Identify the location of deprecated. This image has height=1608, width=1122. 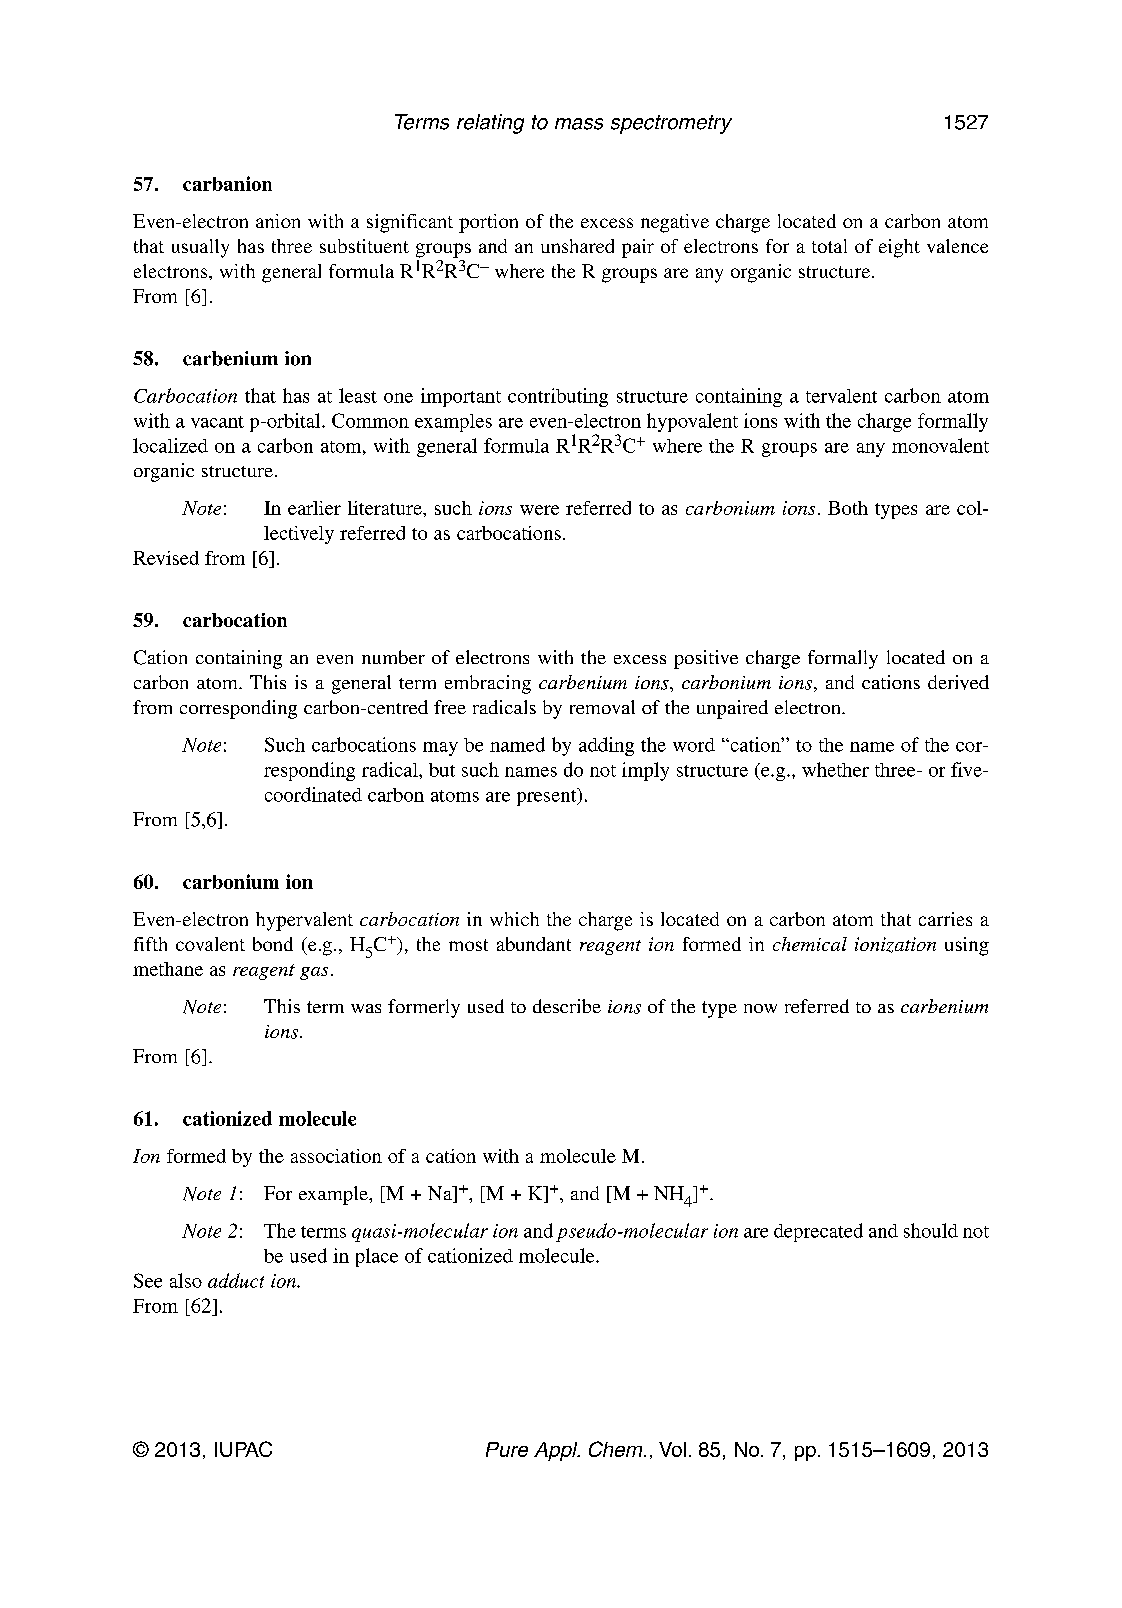
(818, 1232).
